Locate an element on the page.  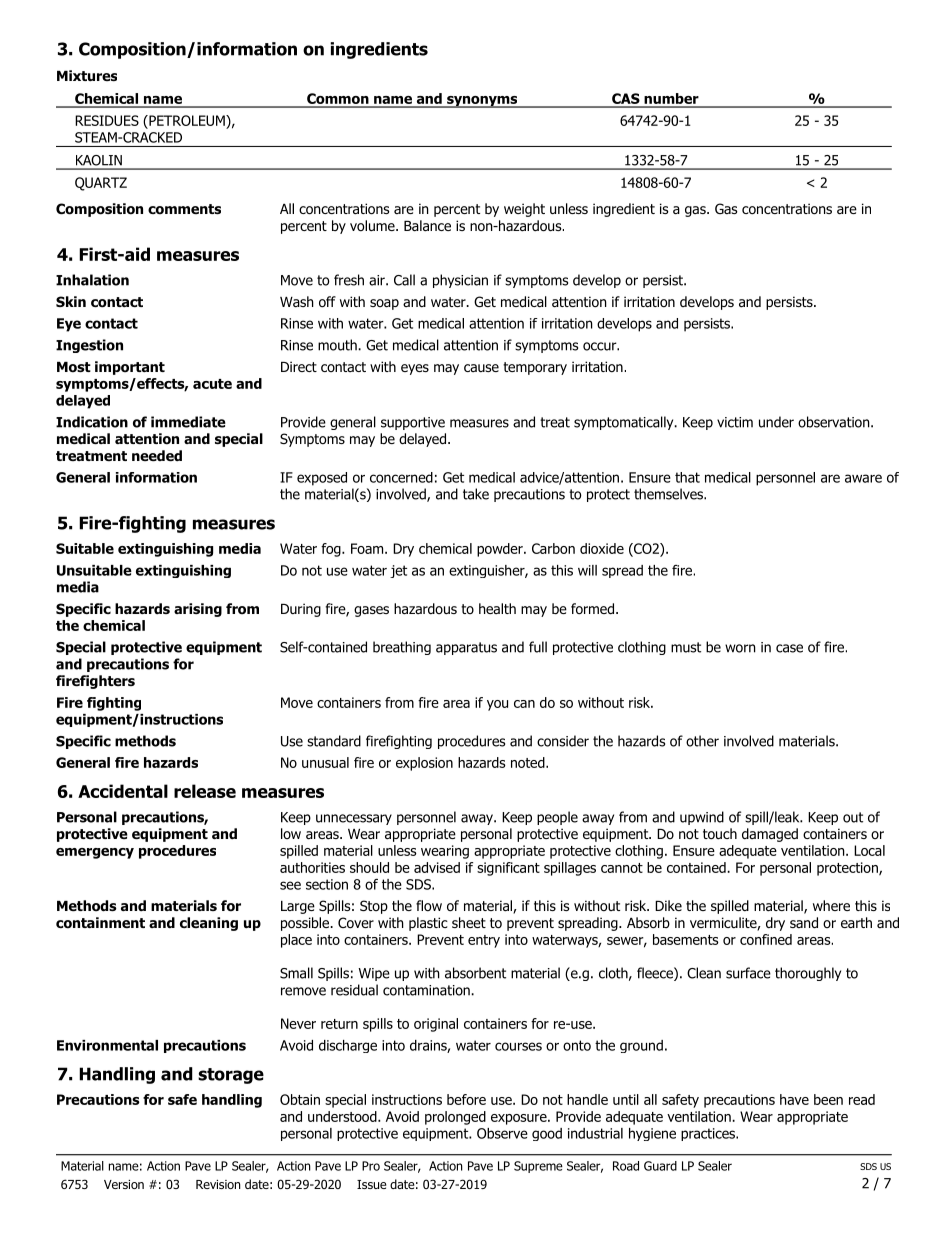
containment is located at coordinates (100, 923).
